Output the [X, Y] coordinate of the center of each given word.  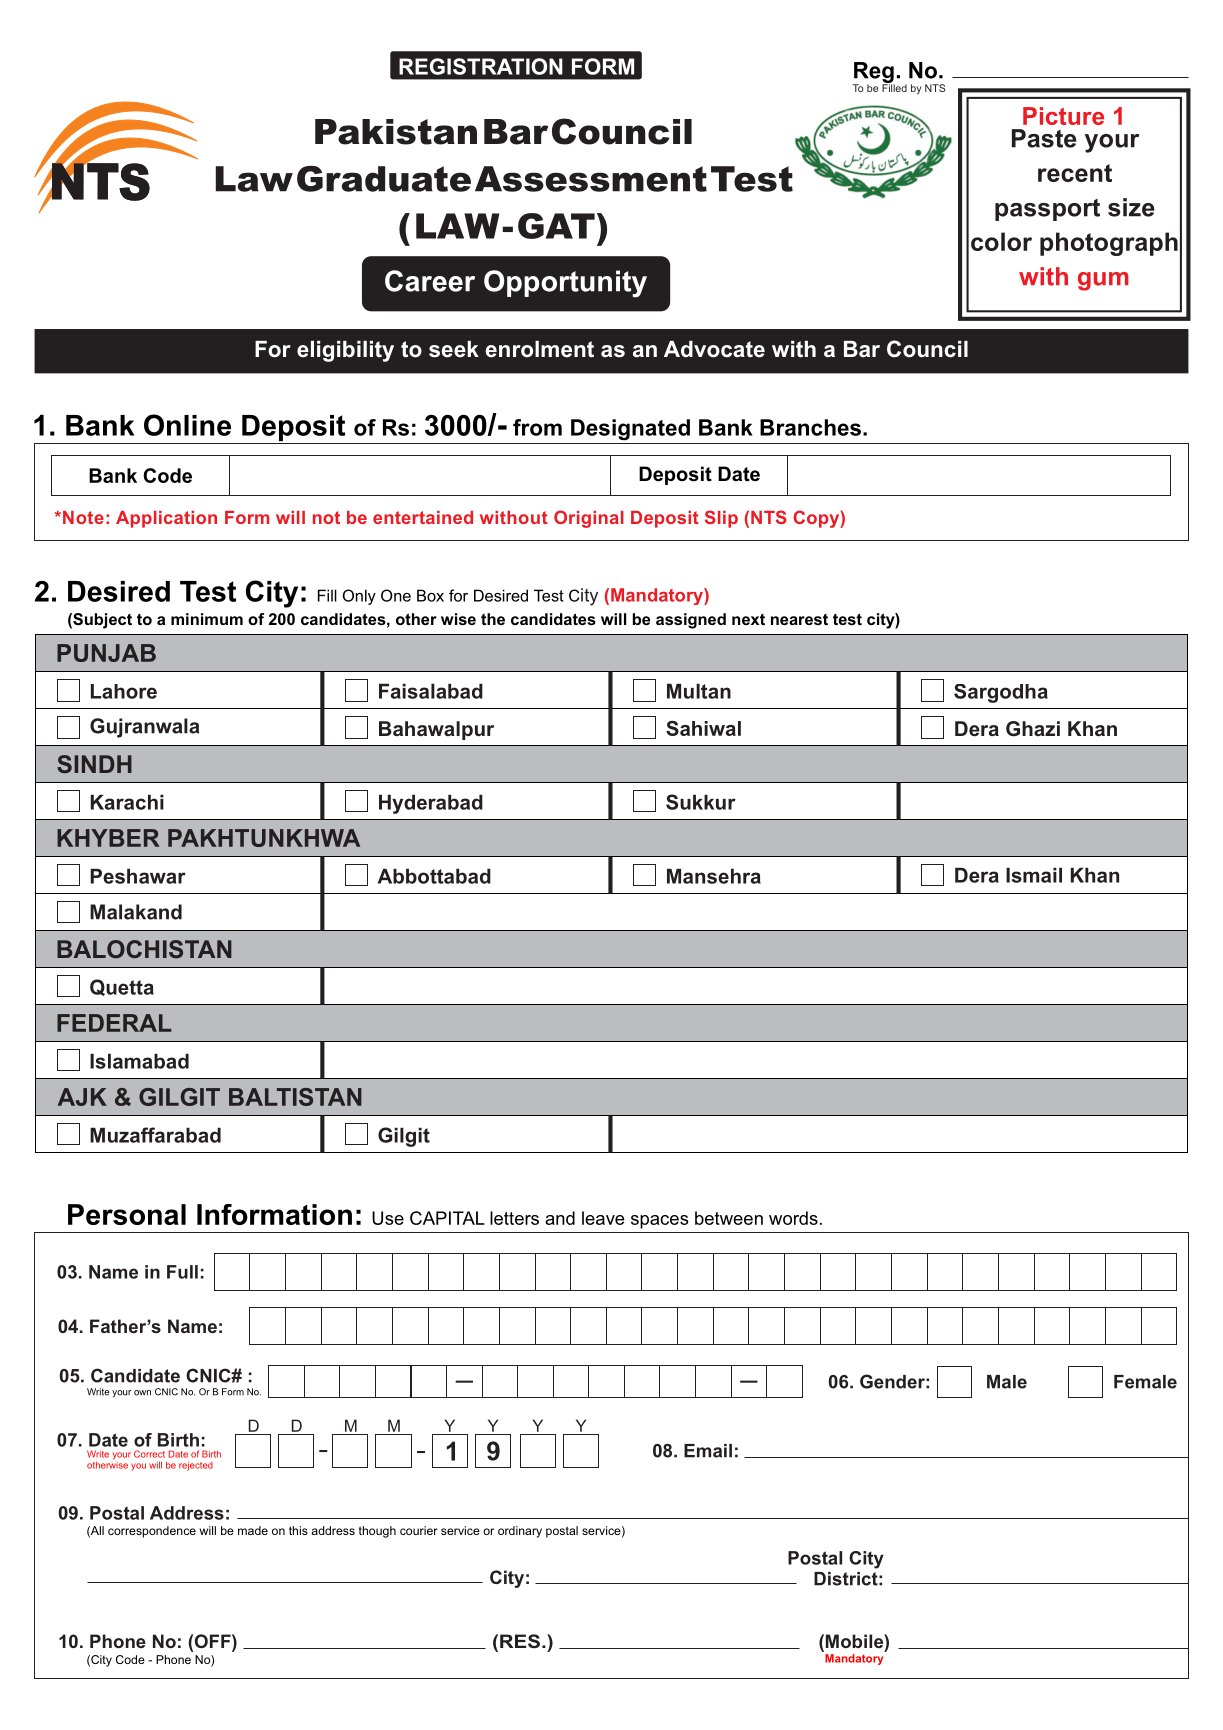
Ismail [1034, 875]
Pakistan [396, 132]
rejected [196, 1466]
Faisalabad [431, 691]
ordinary [520, 1532]
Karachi [127, 802]
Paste [1044, 138]
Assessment [591, 179]
